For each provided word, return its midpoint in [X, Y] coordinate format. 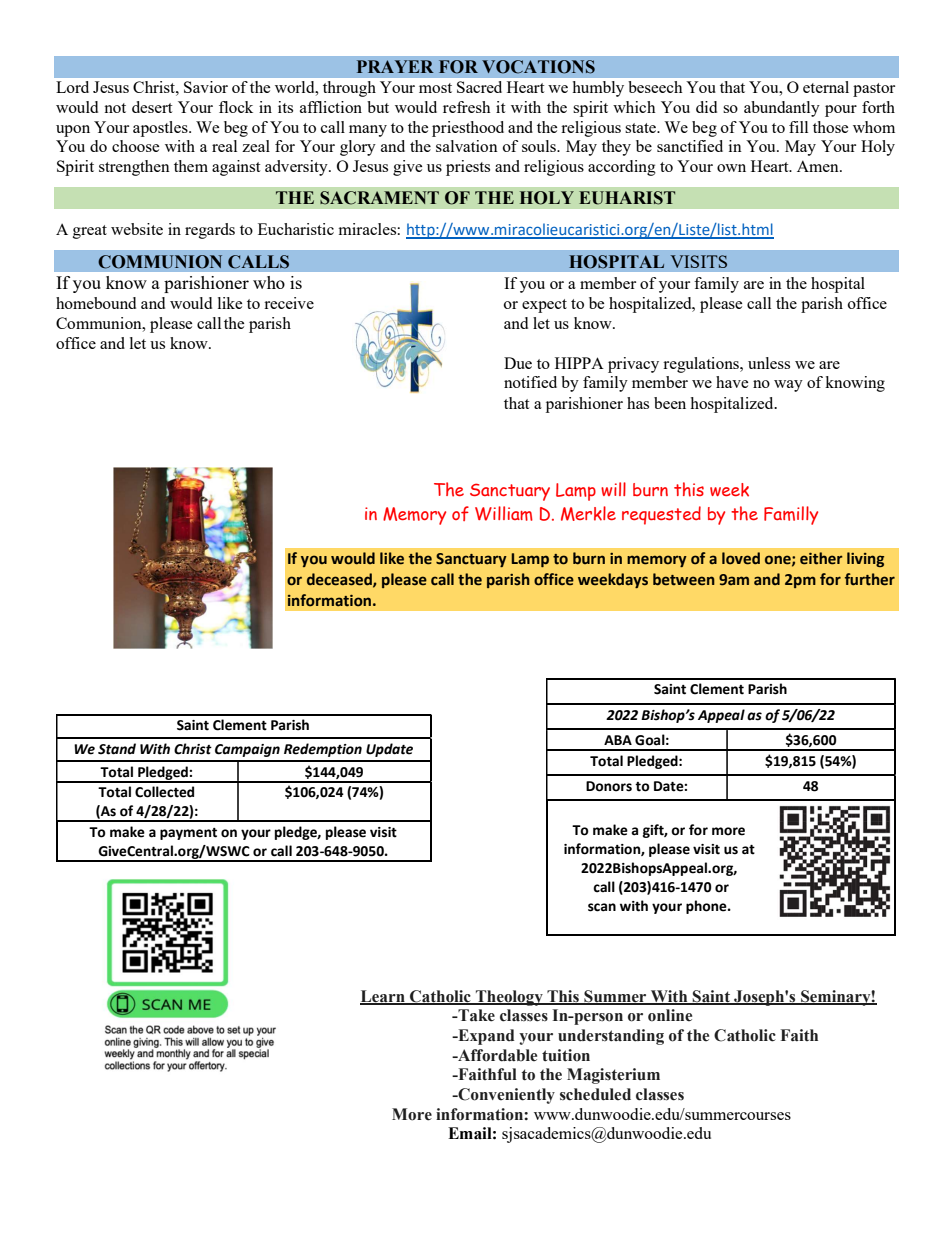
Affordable [496, 1055]
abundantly [782, 109]
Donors [609, 786]
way [788, 386]
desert [152, 107]
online [670, 1015]
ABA [618, 740]
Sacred [479, 87]
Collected [164, 792]
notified [530, 382]
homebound [96, 303]
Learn [383, 997]
